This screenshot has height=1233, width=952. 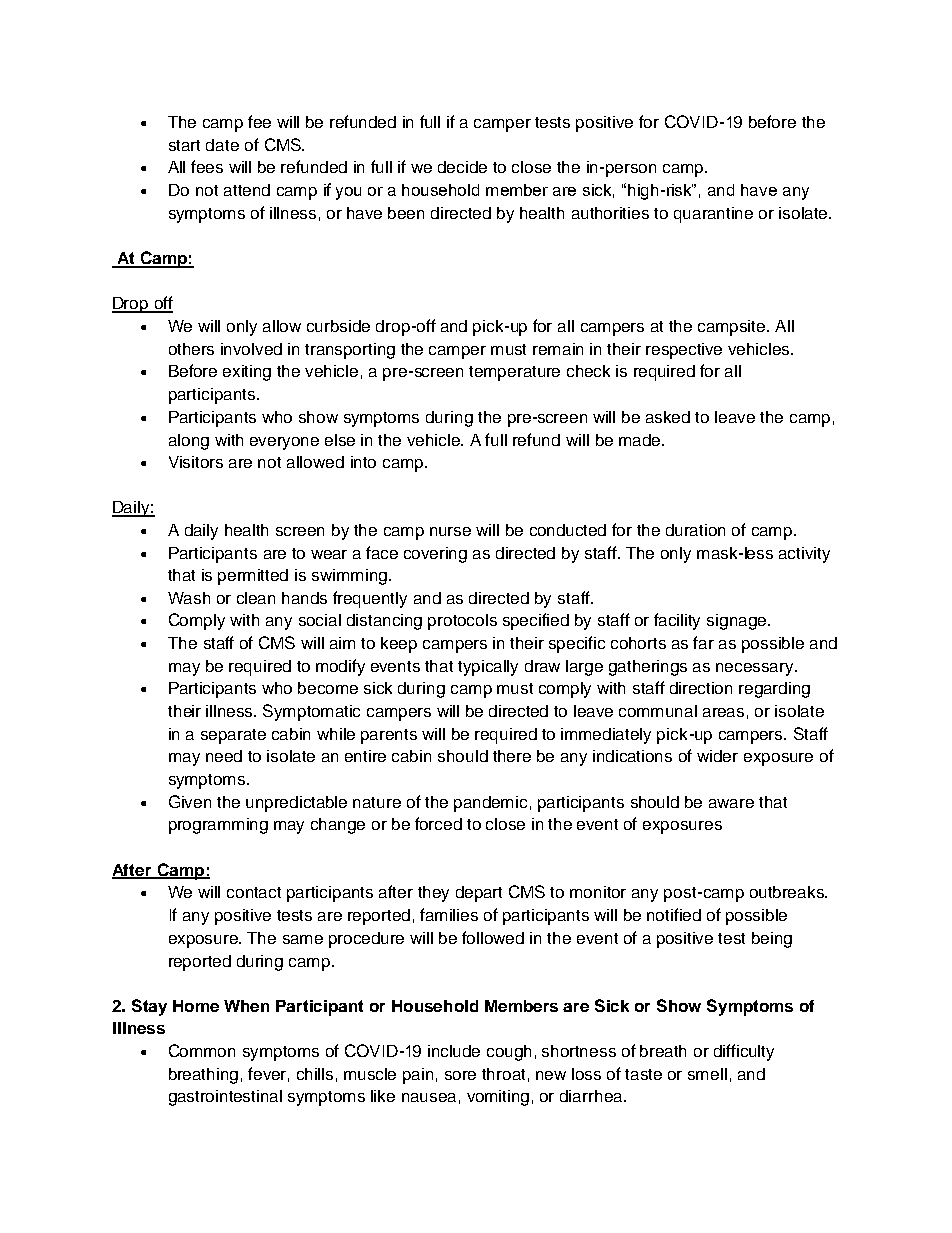 What do you see at coordinates (668, 417) in the screenshot?
I see `asked` at bounding box center [668, 417].
